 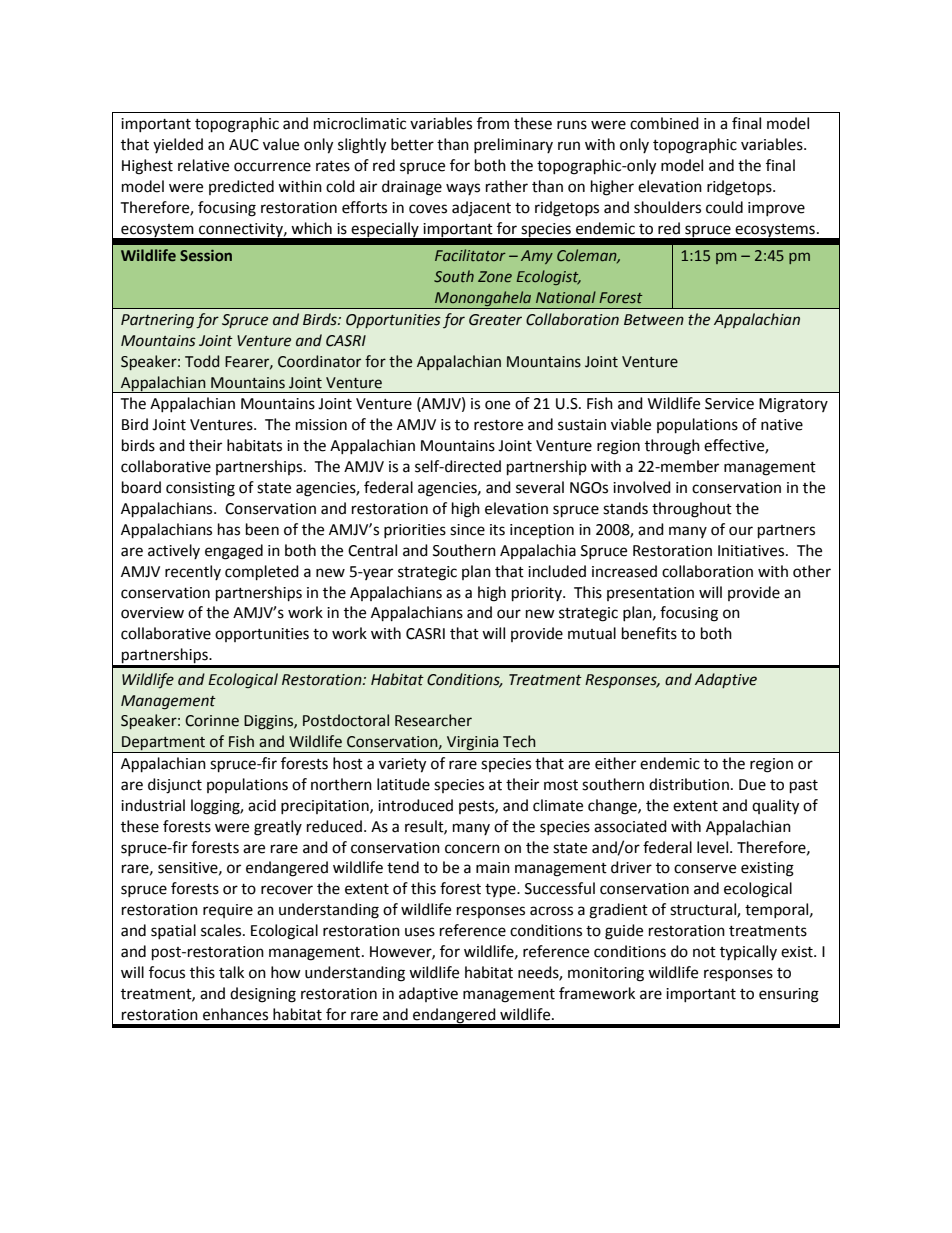 I want to click on preliminary, so click(x=513, y=145).
